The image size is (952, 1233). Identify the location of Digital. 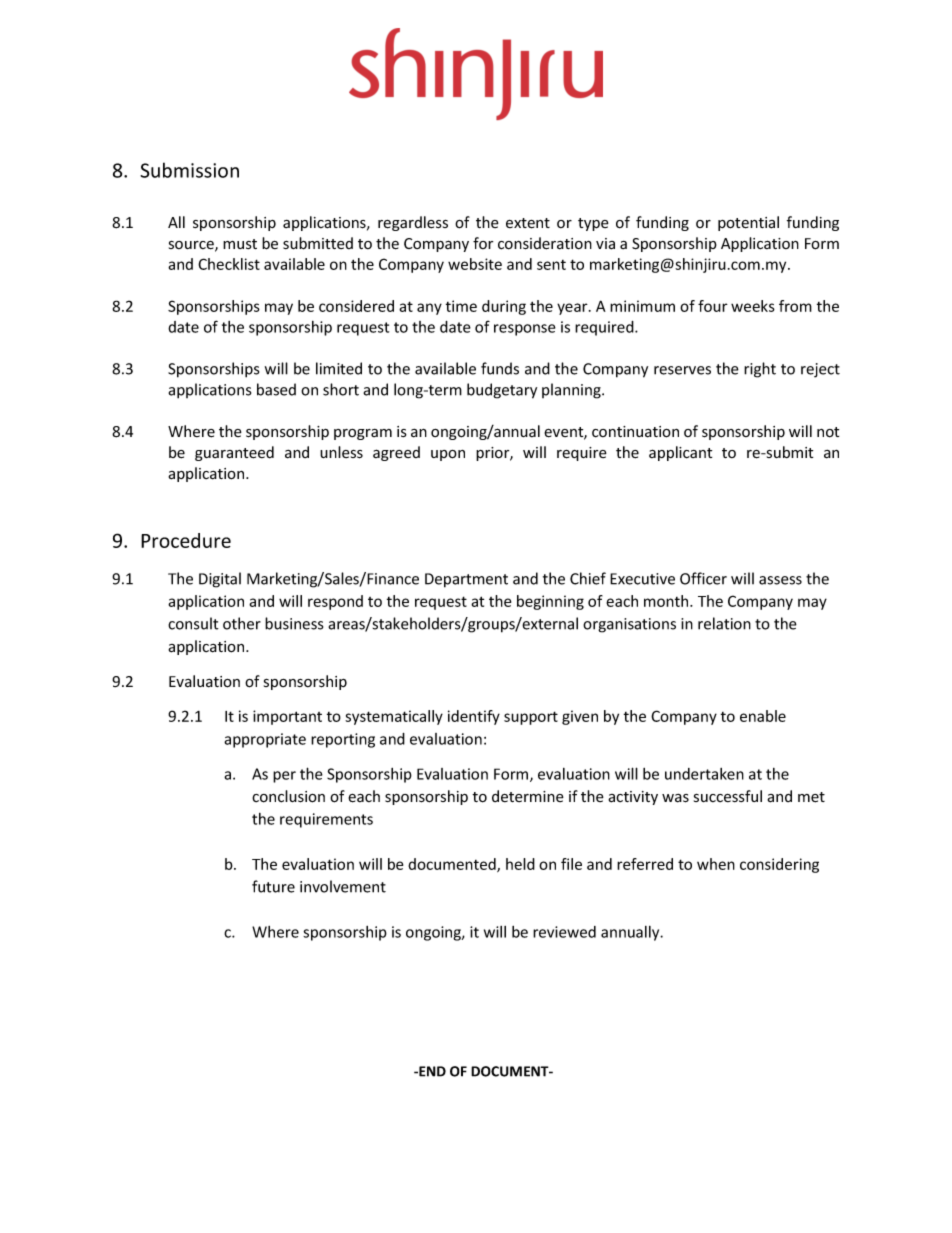
(220, 580).
